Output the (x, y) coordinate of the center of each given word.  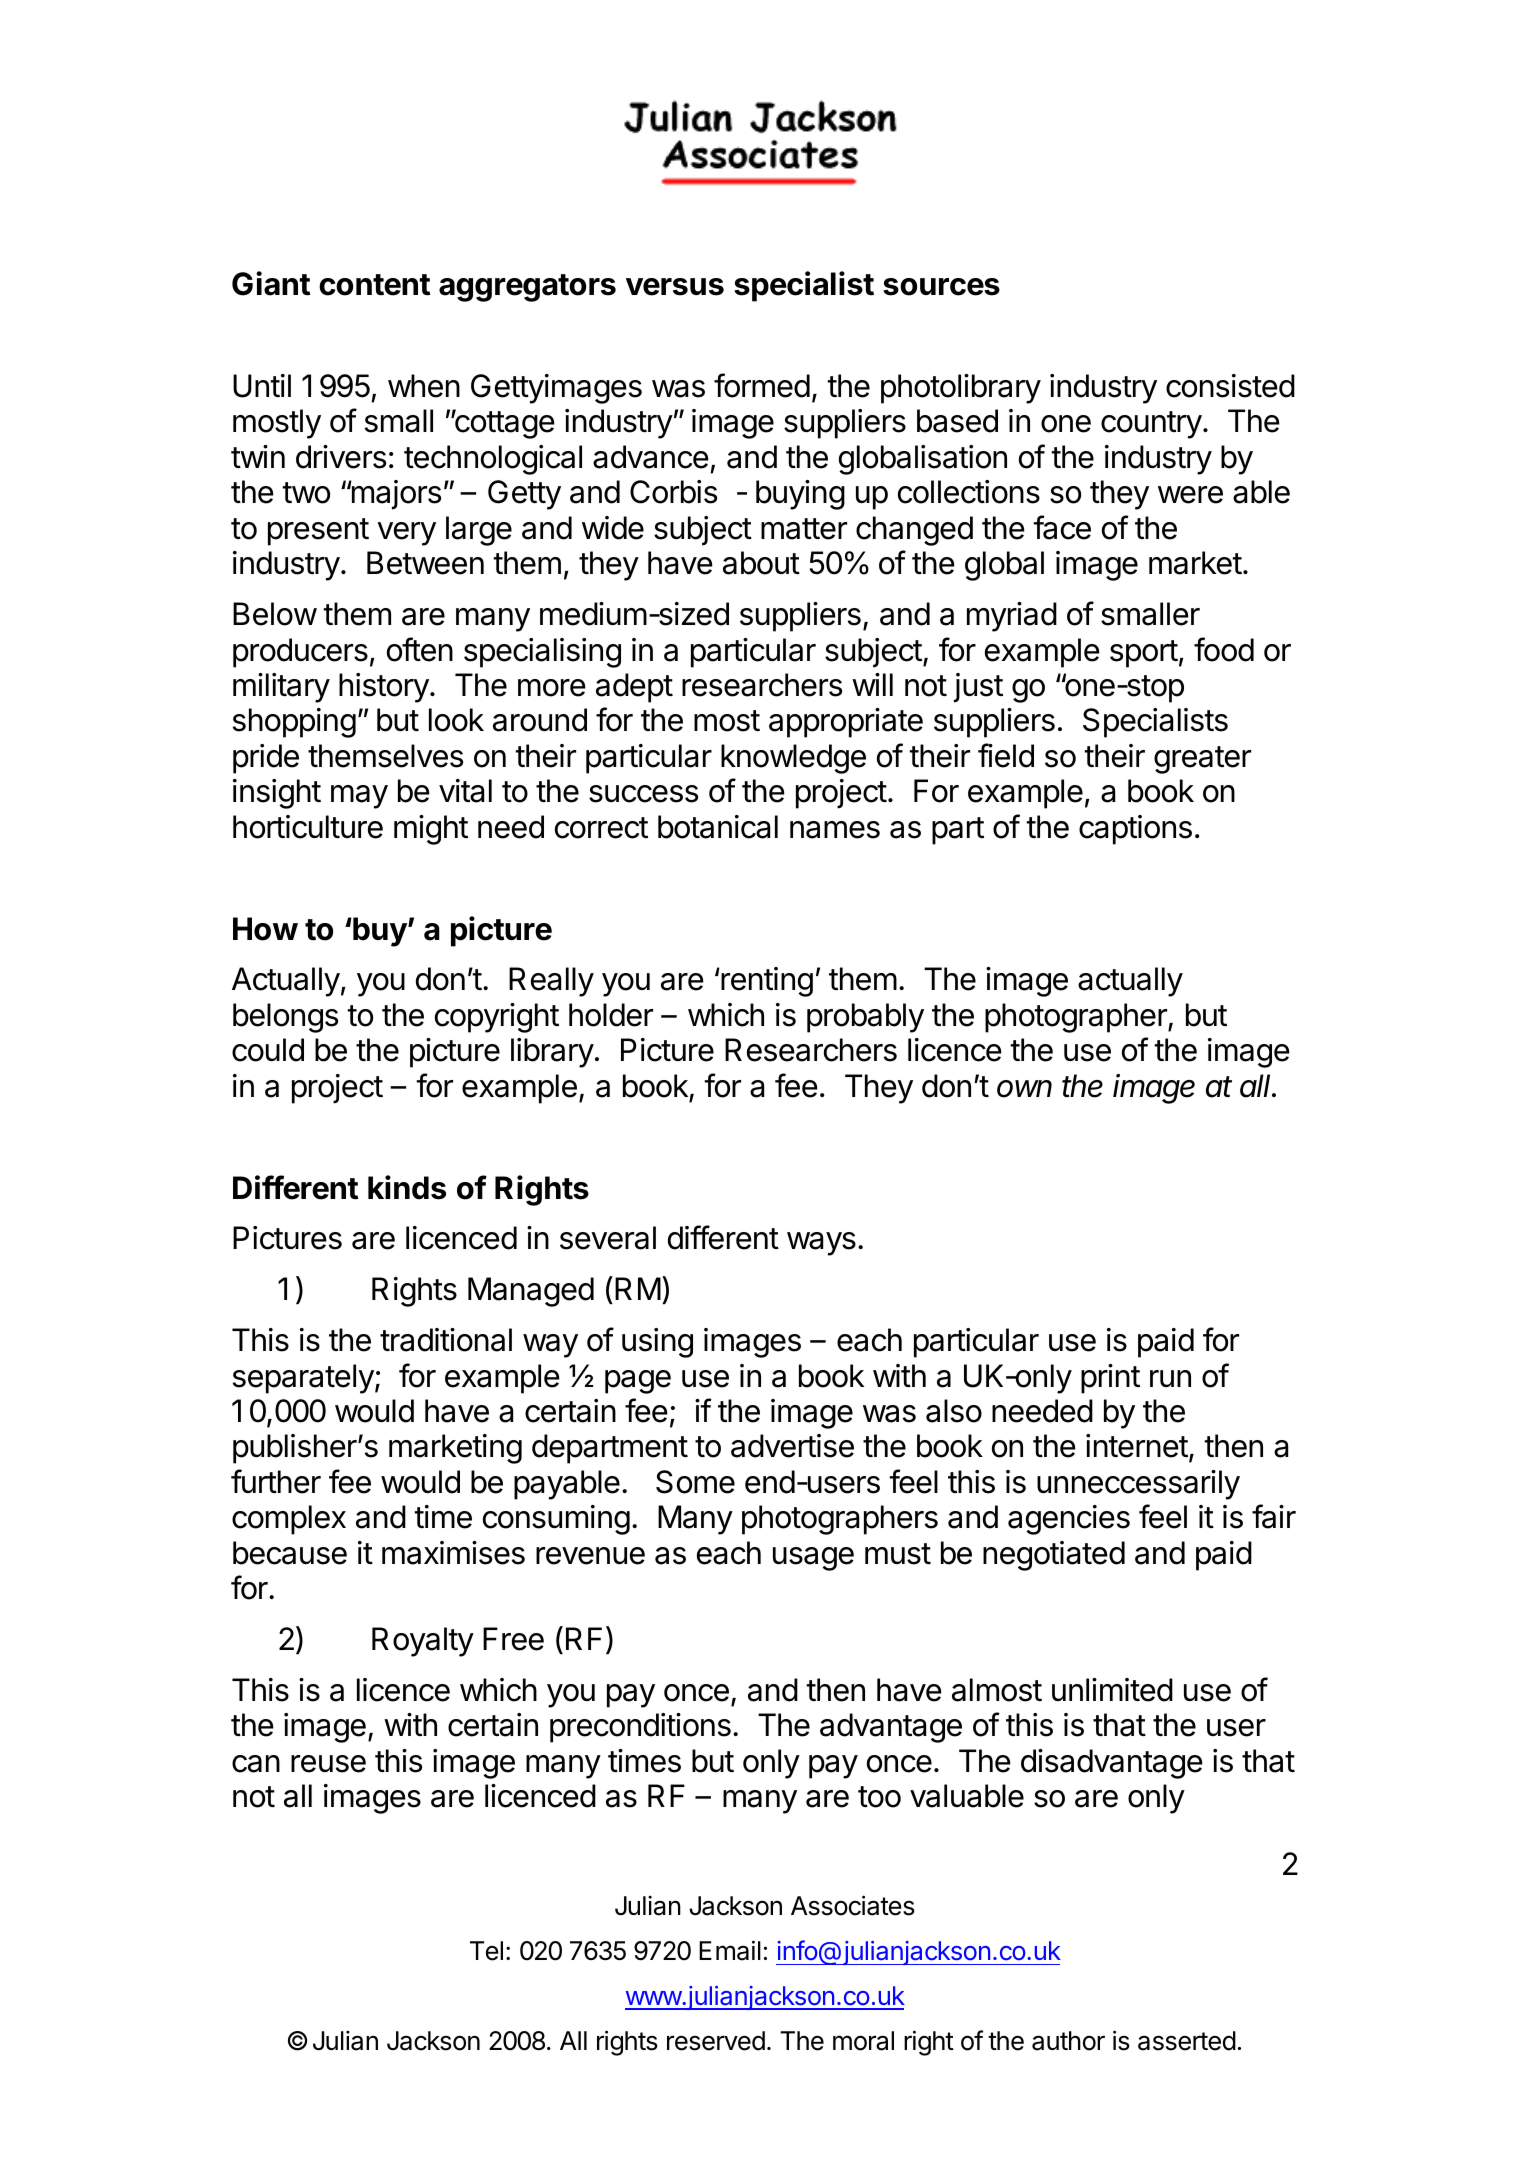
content (374, 285)
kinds (407, 1187)
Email (730, 1950)
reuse (328, 1764)
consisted (1230, 386)
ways (821, 1244)
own (1024, 1089)
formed (762, 385)
